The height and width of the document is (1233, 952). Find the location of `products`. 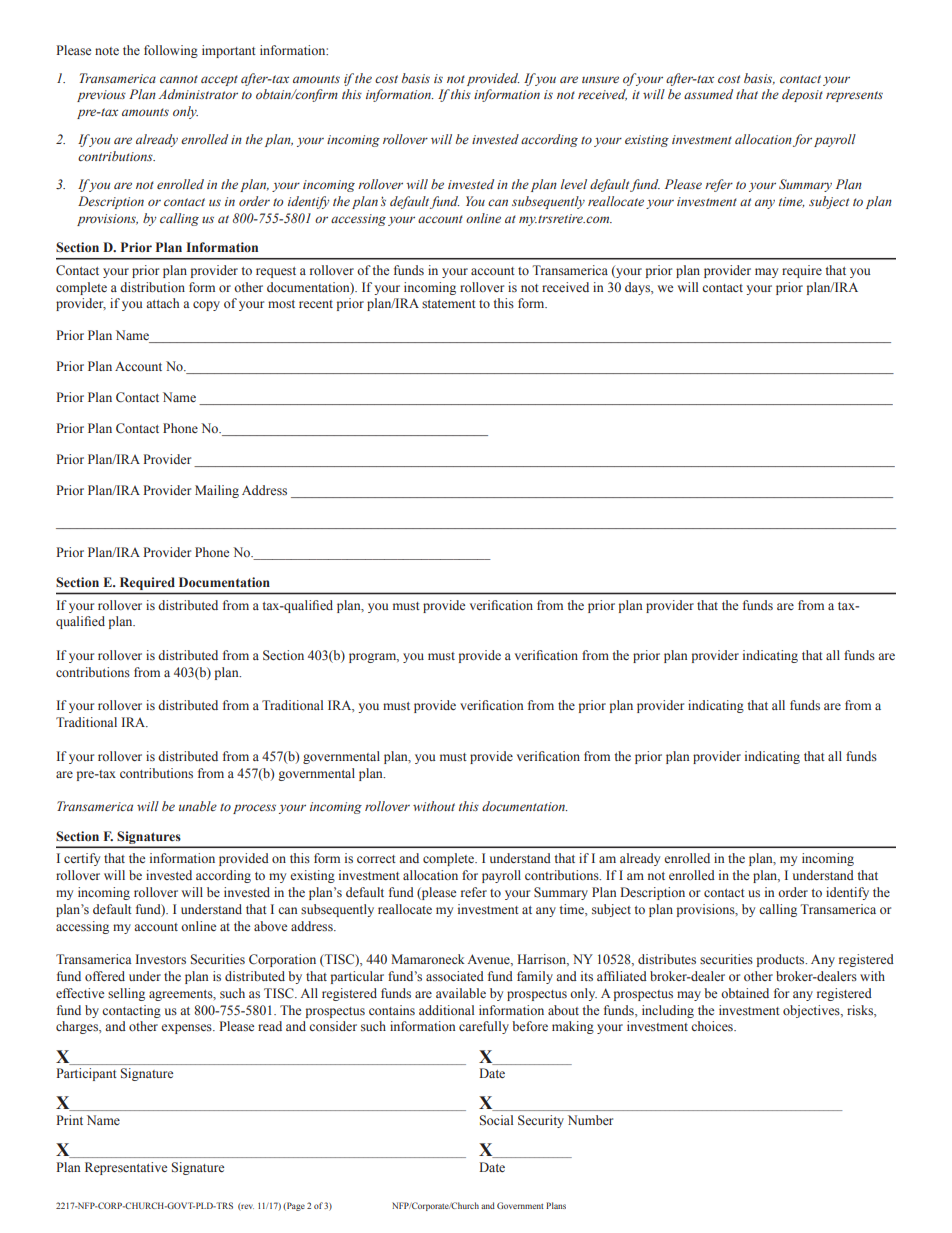

products is located at coordinates (782, 960).
